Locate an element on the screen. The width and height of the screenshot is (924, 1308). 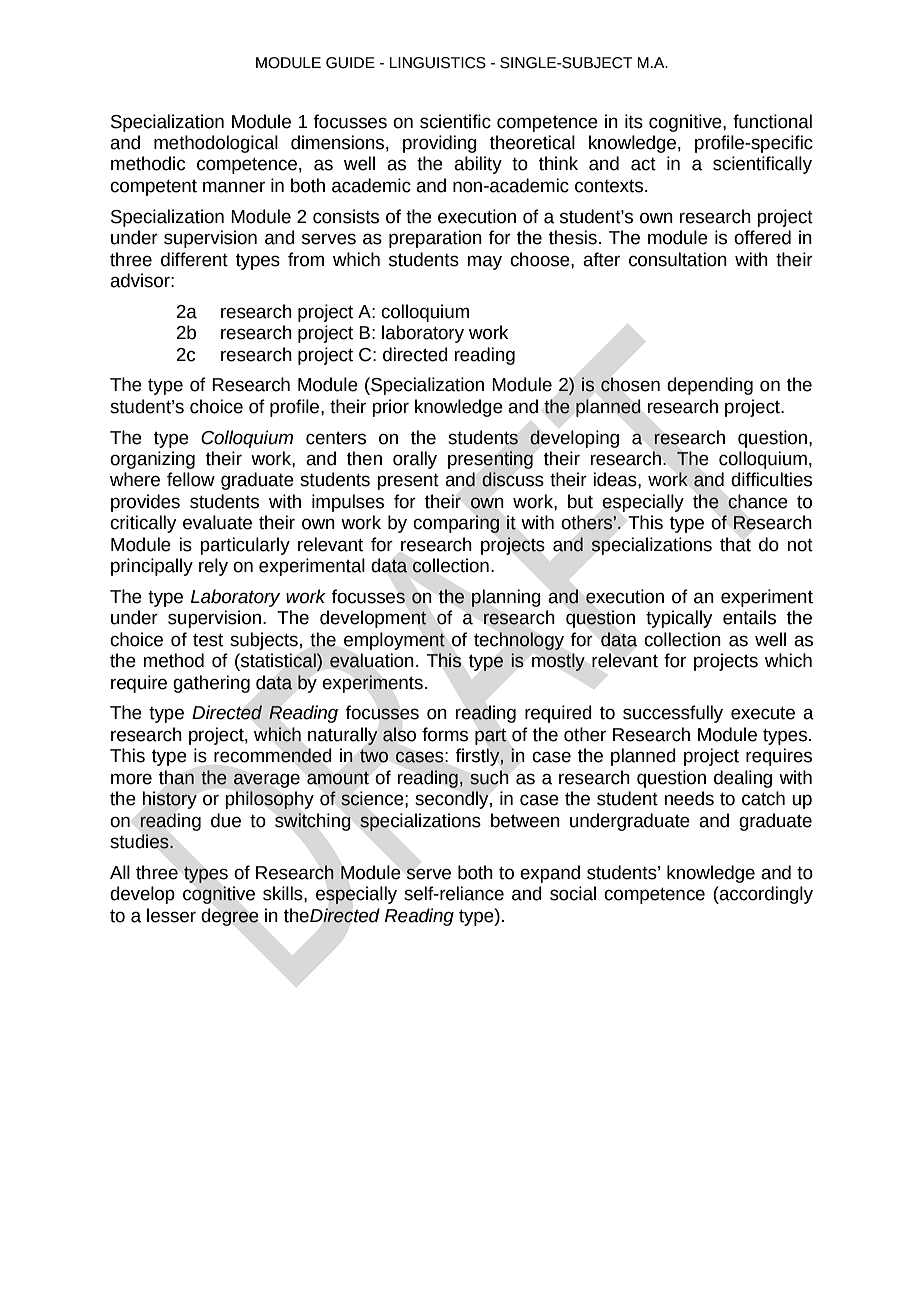
functional is located at coordinates (772, 121).
